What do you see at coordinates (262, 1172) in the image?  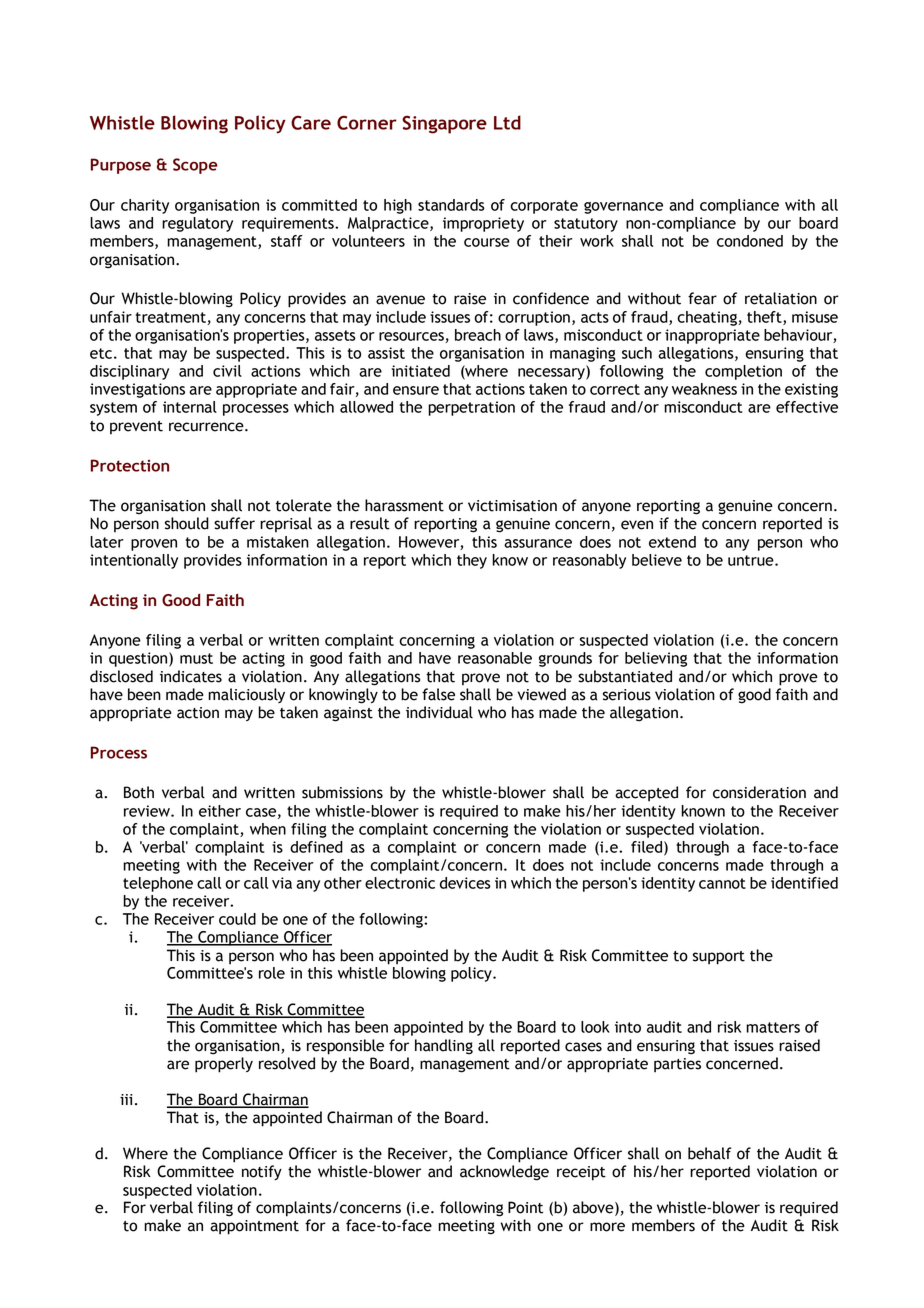 I see `notify` at bounding box center [262, 1172].
